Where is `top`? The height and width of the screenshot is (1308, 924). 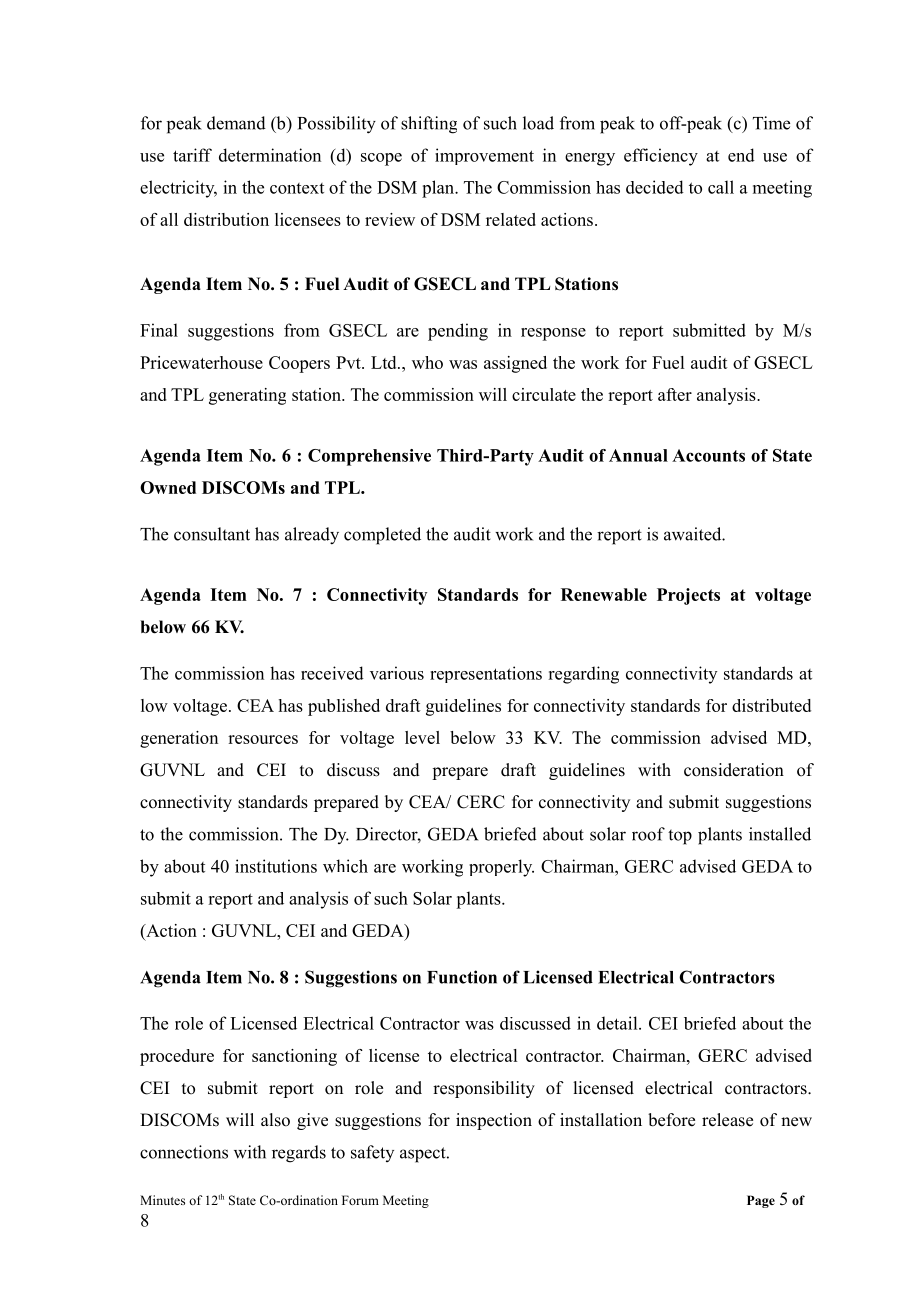 top is located at coordinates (680, 837).
